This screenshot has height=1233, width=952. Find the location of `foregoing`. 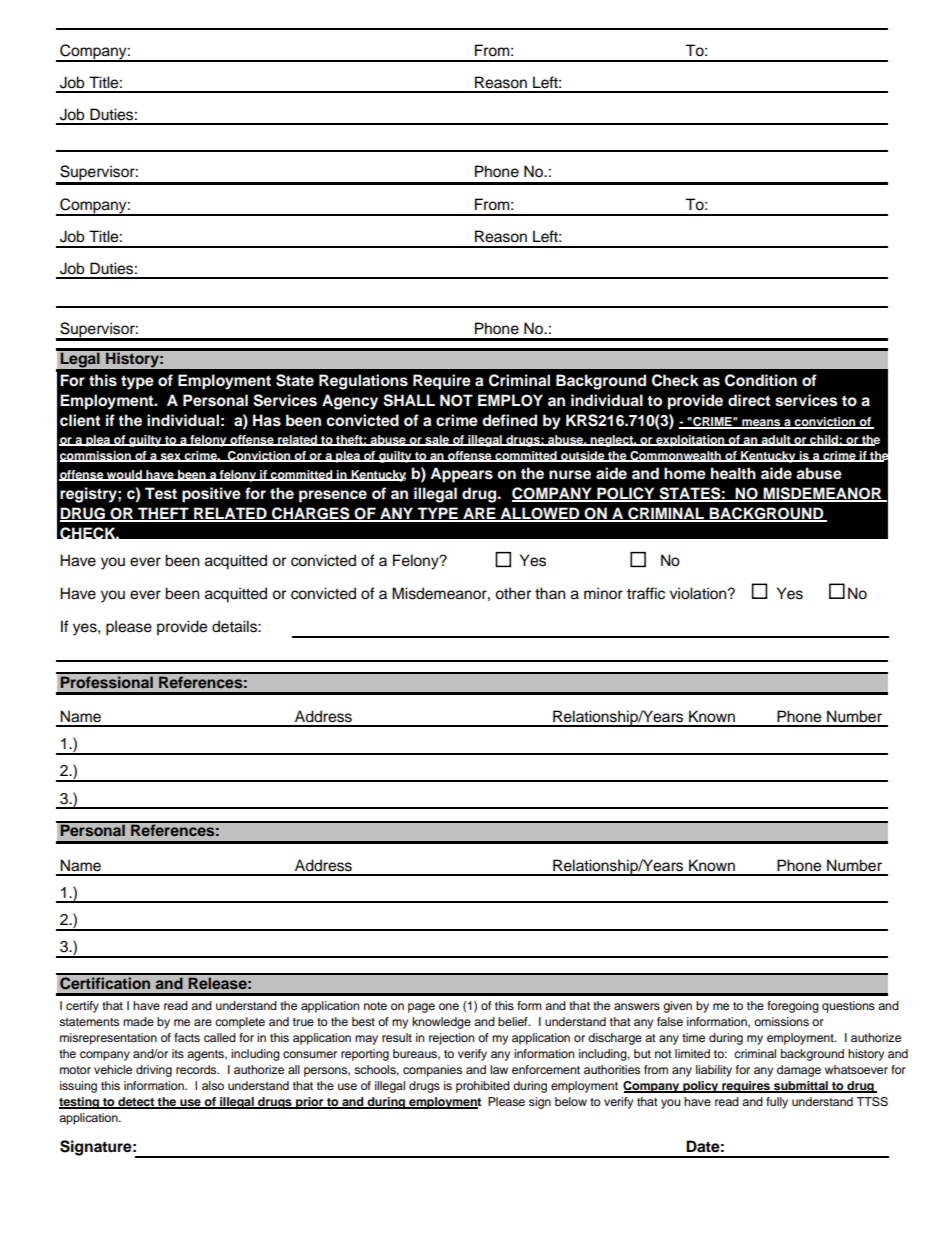

foregoing is located at coordinates (793, 1007).
